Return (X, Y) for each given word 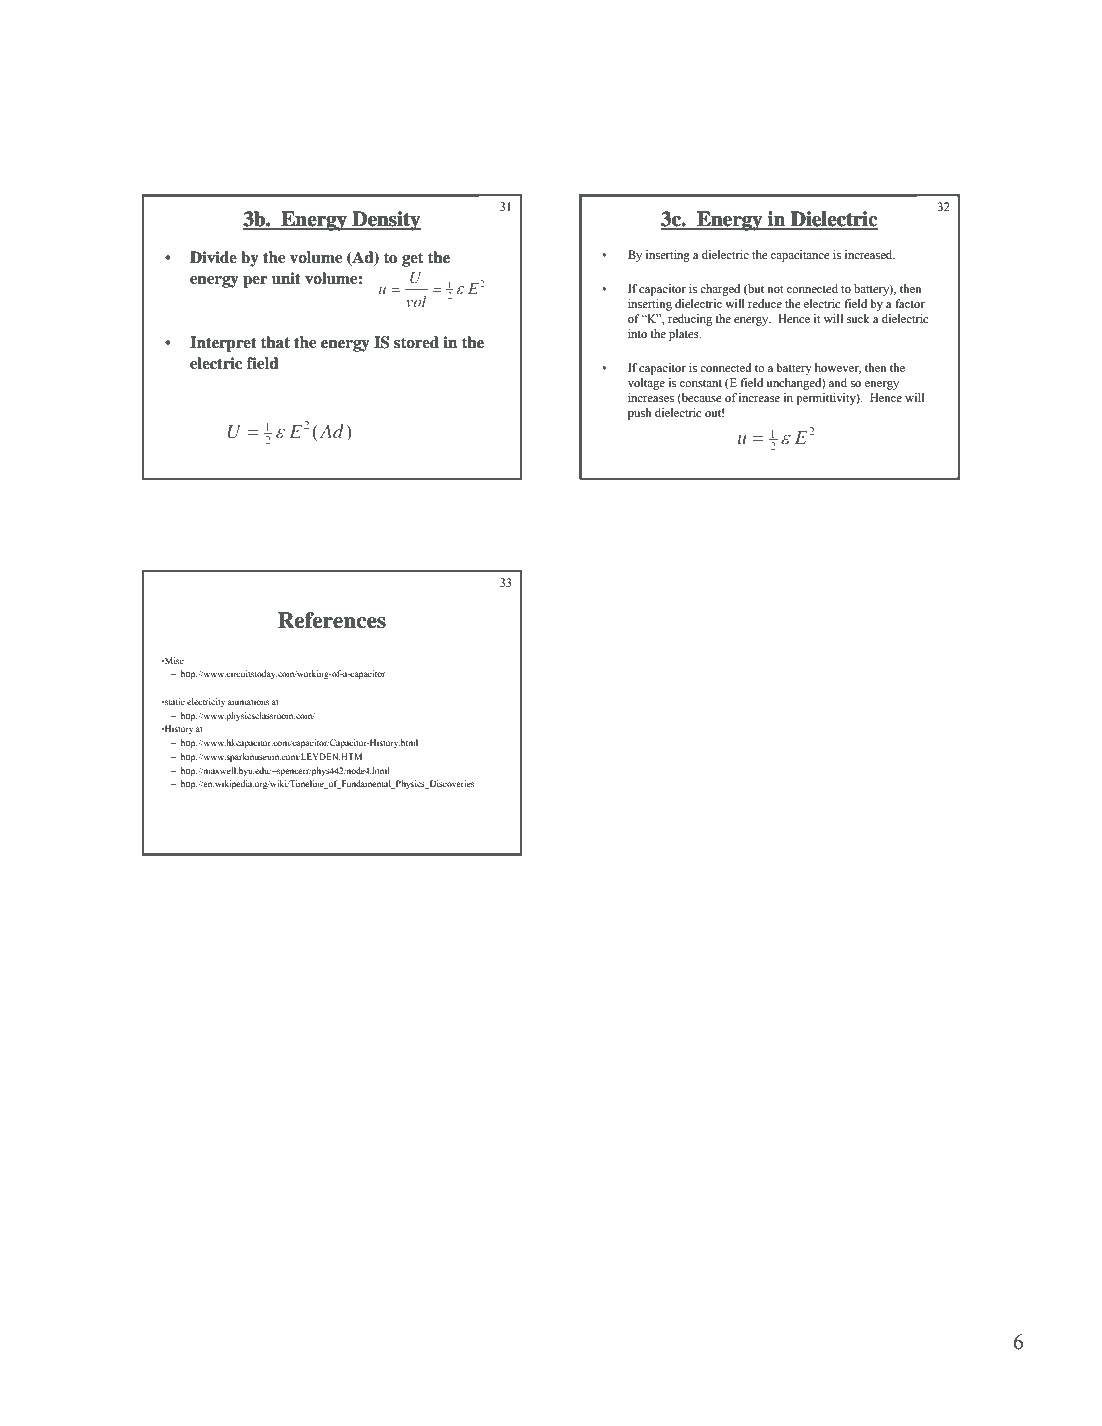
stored (416, 342)
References (332, 620)
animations (248, 701)
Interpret (223, 344)
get (412, 259)
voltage (646, 384)
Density (385, 221)
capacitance (800, 256)
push (640, 414)
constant (701, 383)
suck (858, 318)
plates (685, 335)
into (637, 333)
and (838, 382)
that (275, 342)
